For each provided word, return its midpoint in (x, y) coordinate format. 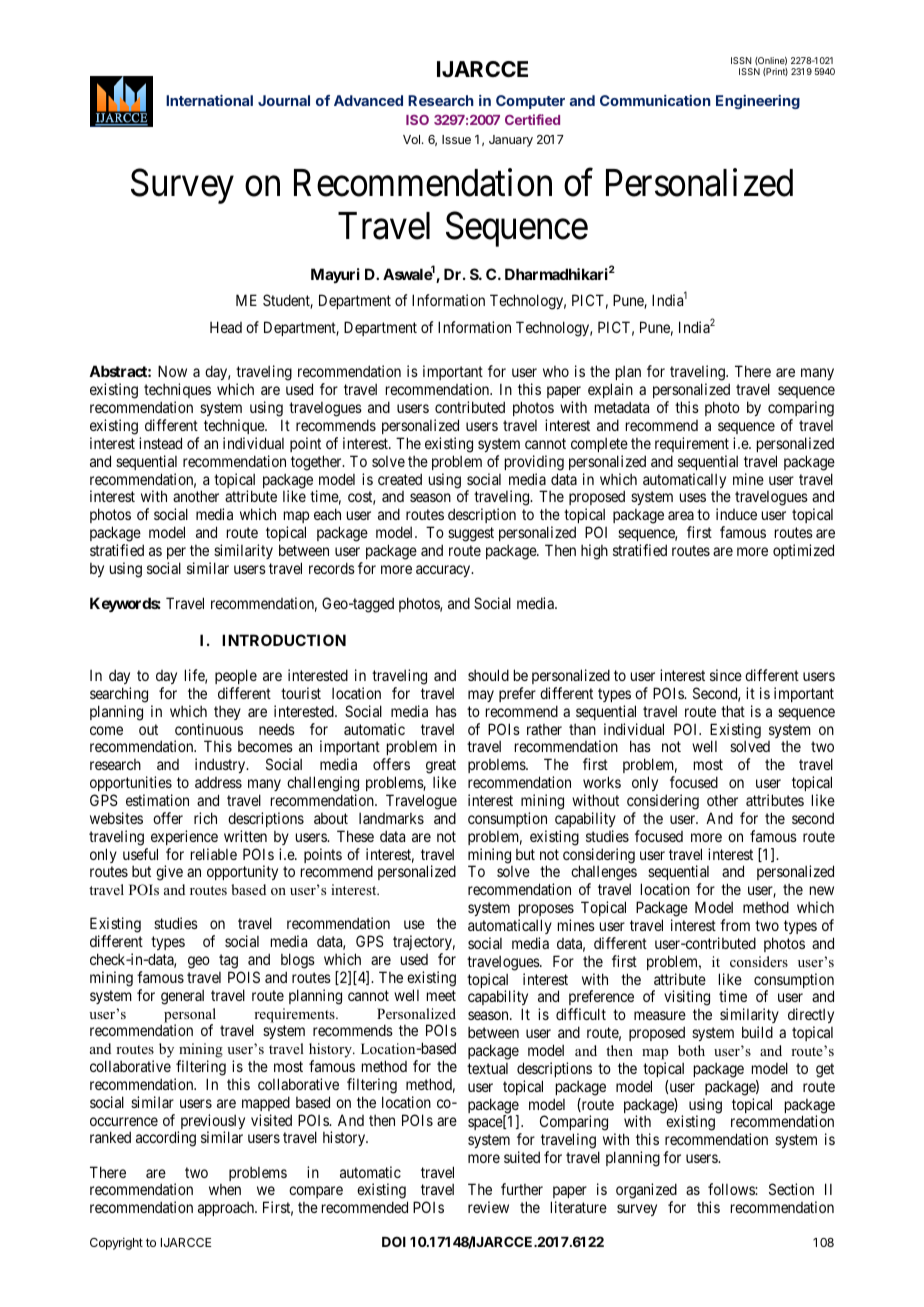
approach (227, 1209)
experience (184, 837)
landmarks (391, 818)
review (488, 1207)
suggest (471, 534)
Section (791, 1189)
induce (736, 514)
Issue (456, 139)
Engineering (758, 102)
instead (160, 443)
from (735, 925)
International (209, 100)
